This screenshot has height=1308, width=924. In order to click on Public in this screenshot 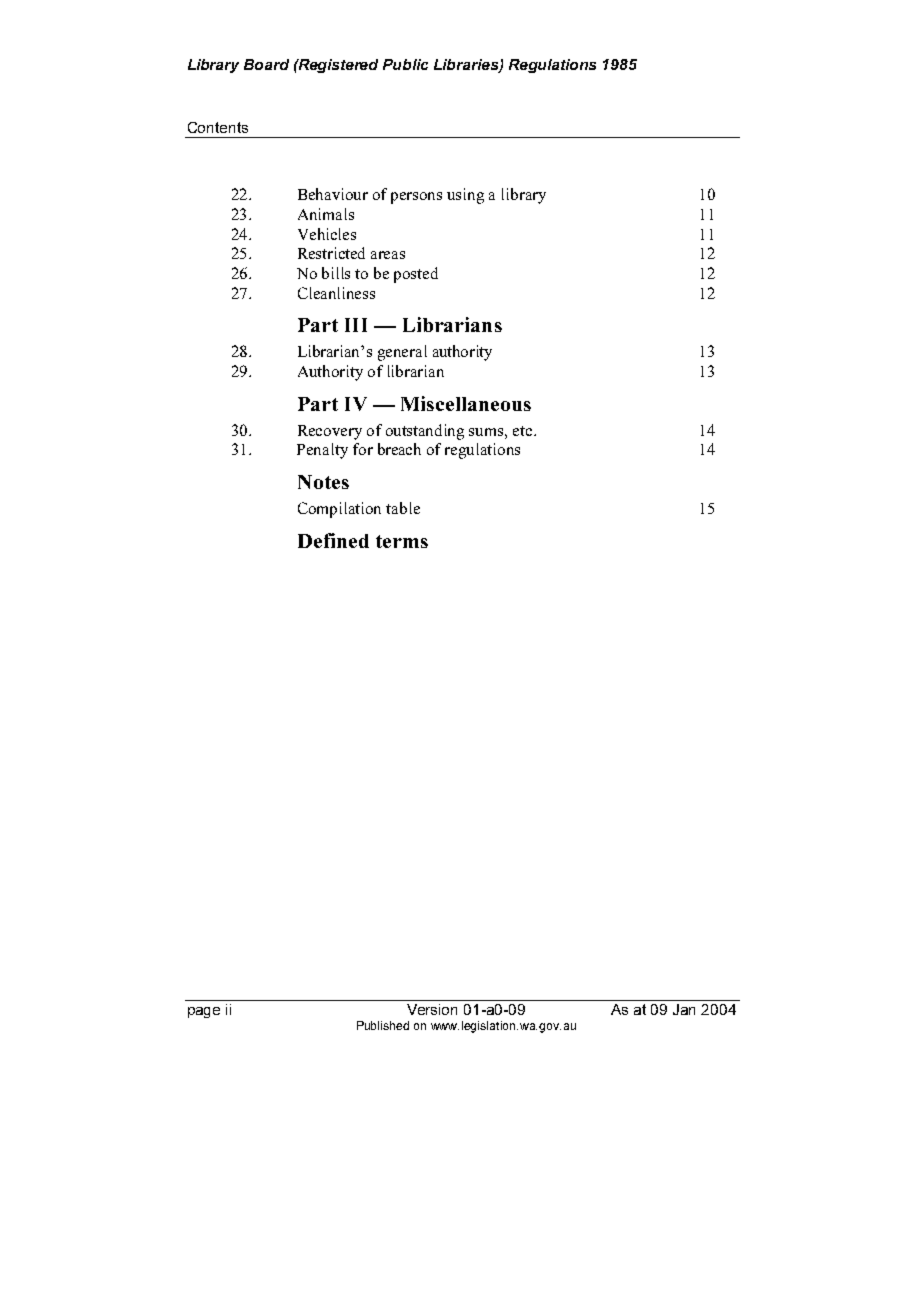, I will do `click(405, 64)`.
